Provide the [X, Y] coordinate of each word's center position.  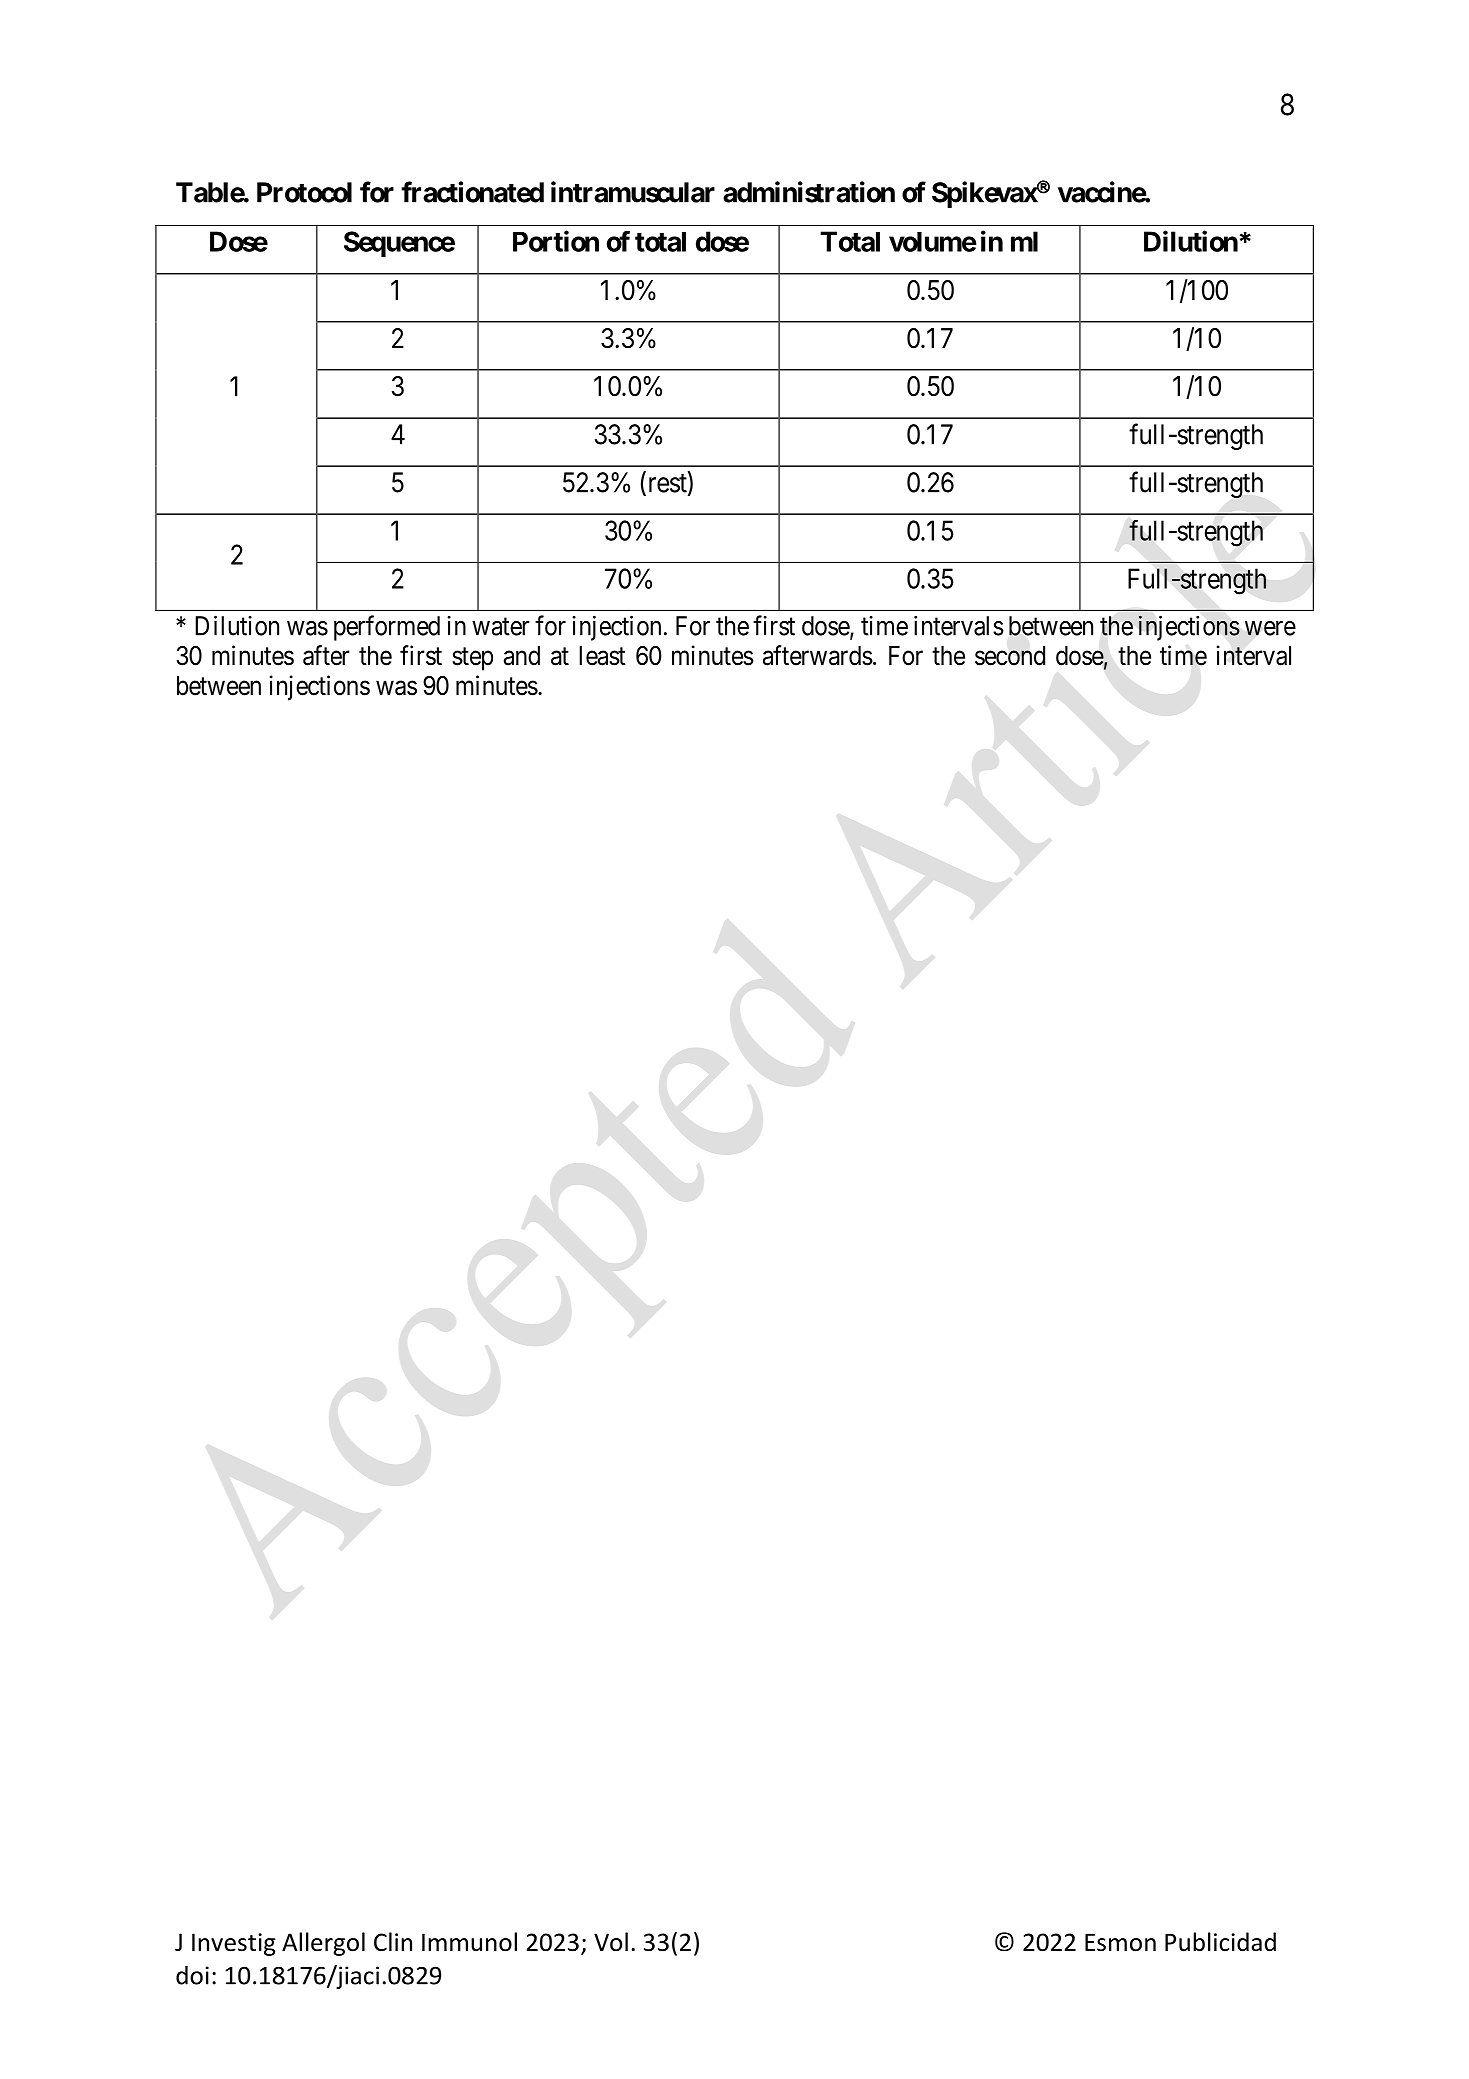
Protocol [304, 192]
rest [667, 484]
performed [387, 628]
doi [192, 1975]
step [472, 659]
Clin [393, 1942]
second [1010, 656]
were [1270, 628]
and [522, 656]
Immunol [469, 1942]
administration [809, 192]
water [501, 627]
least [602, 656]
